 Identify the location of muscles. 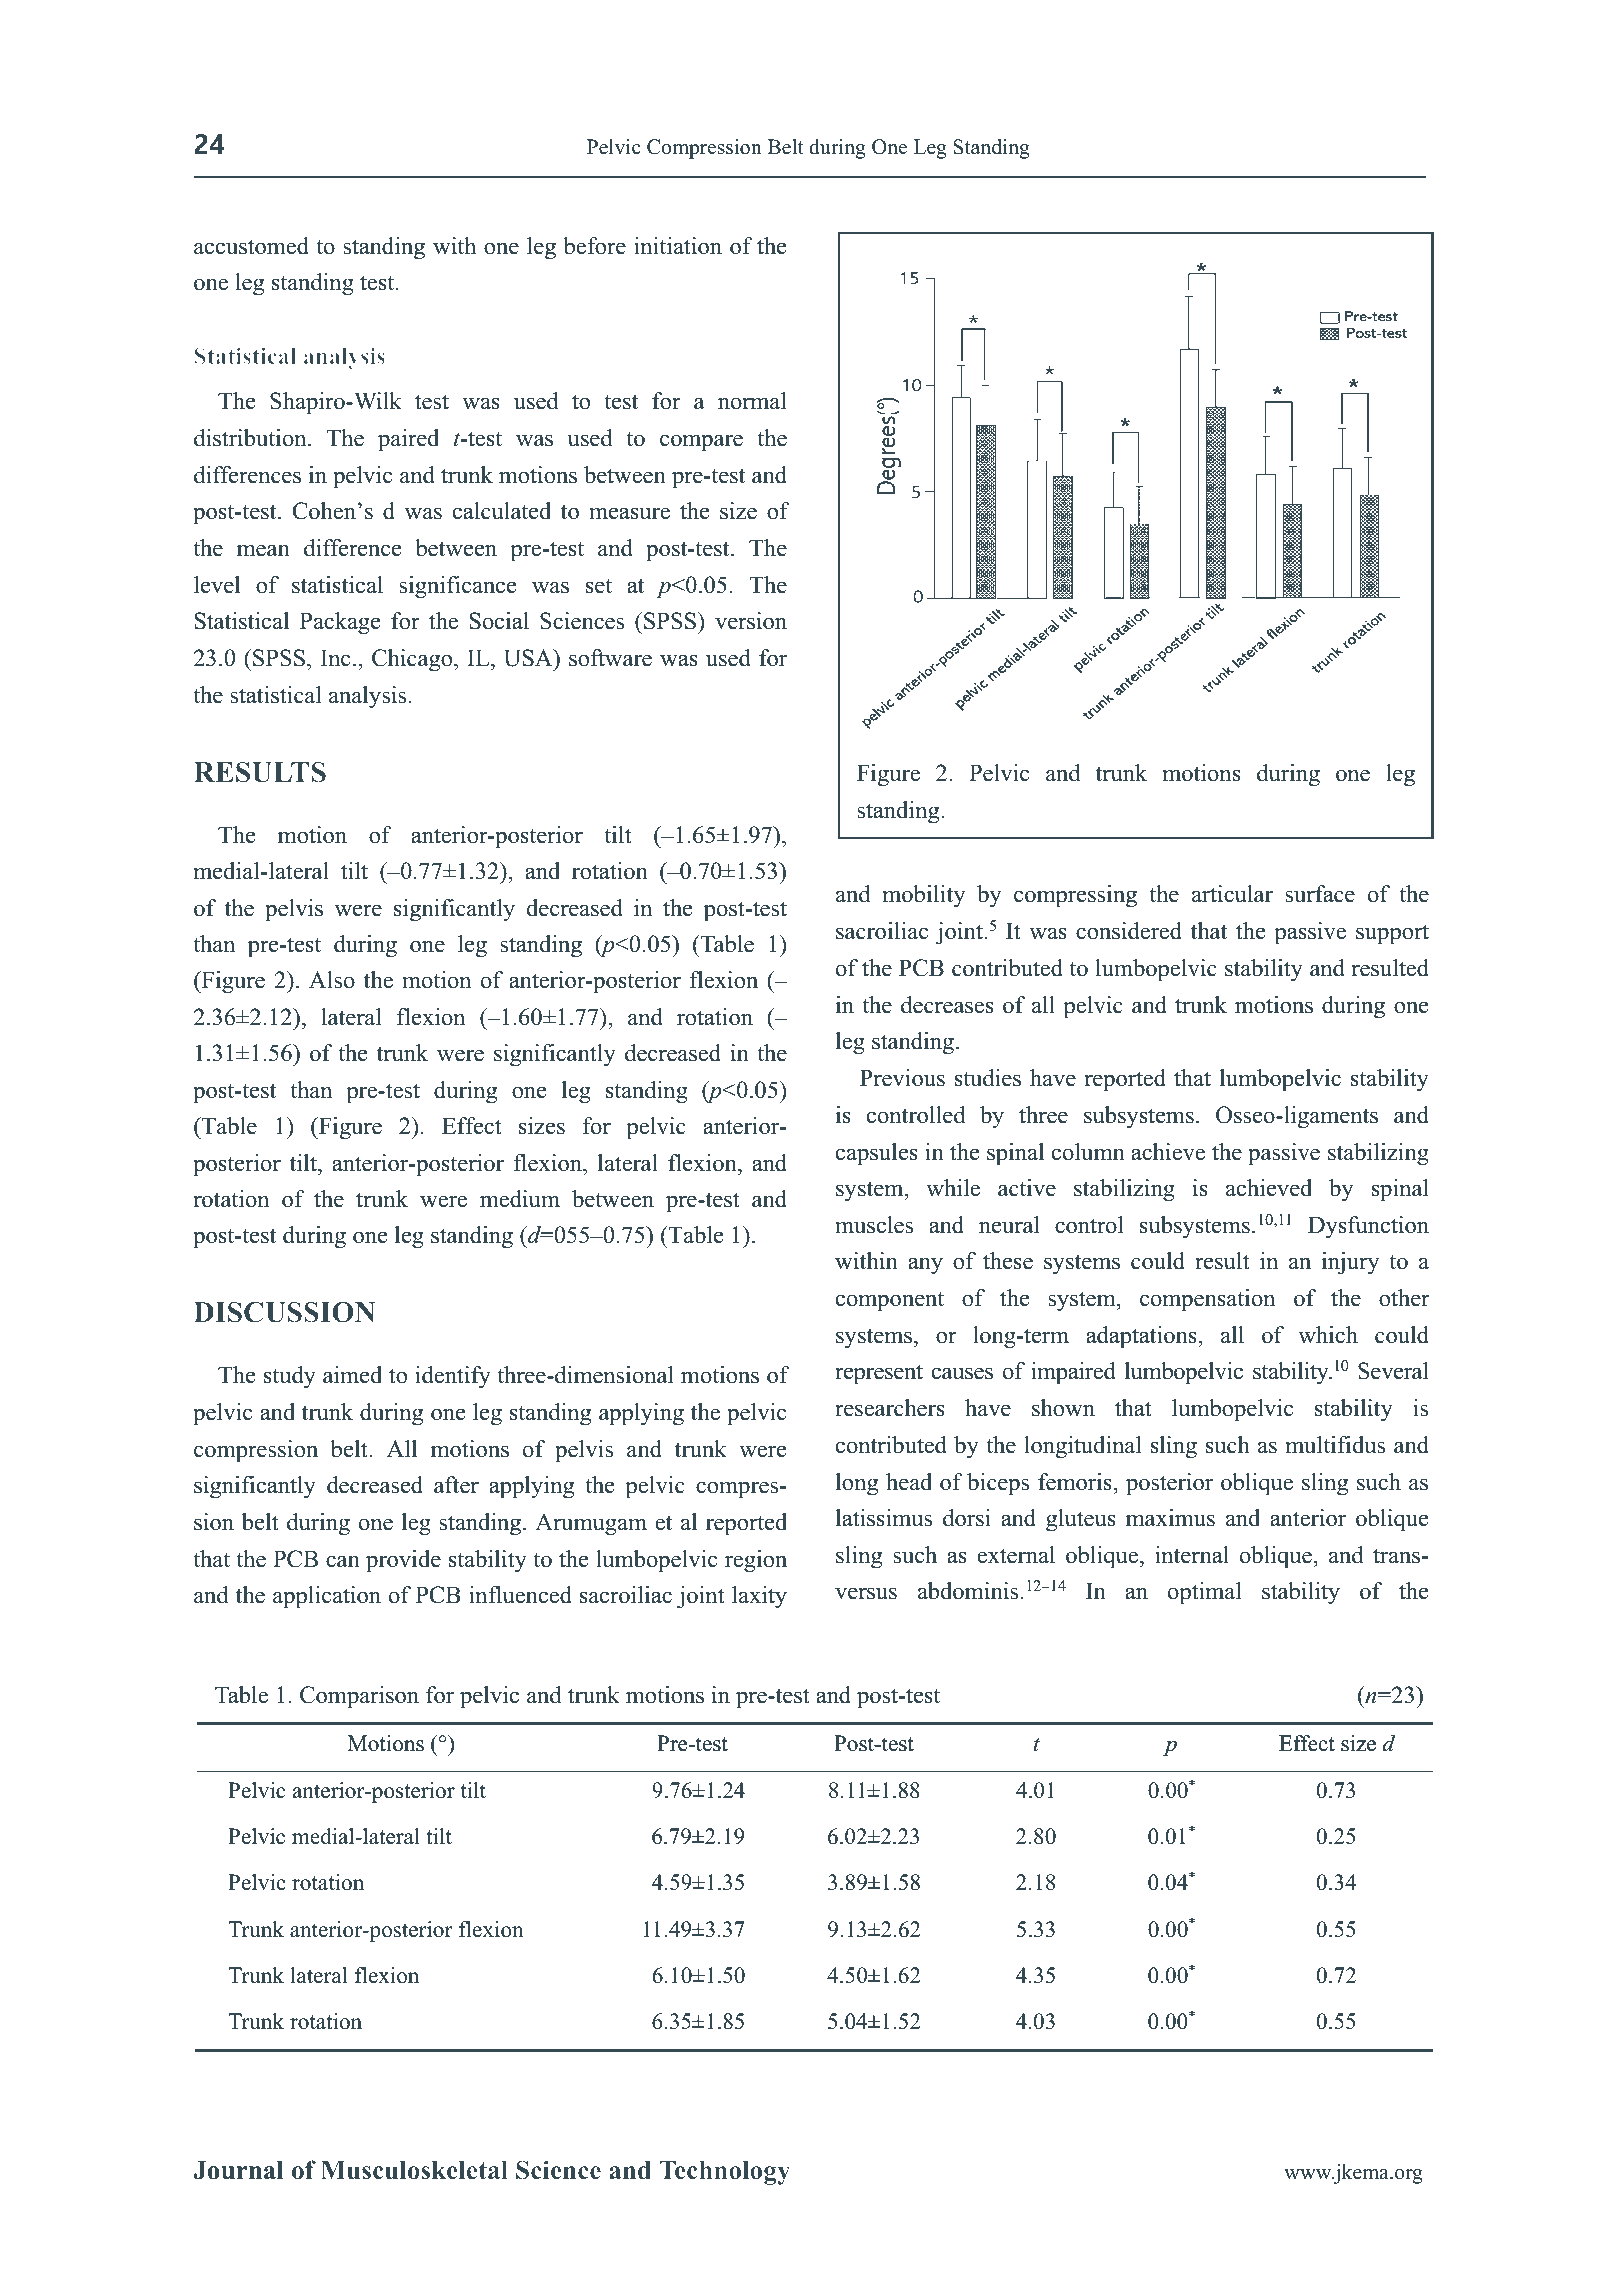
(874, 1225).
